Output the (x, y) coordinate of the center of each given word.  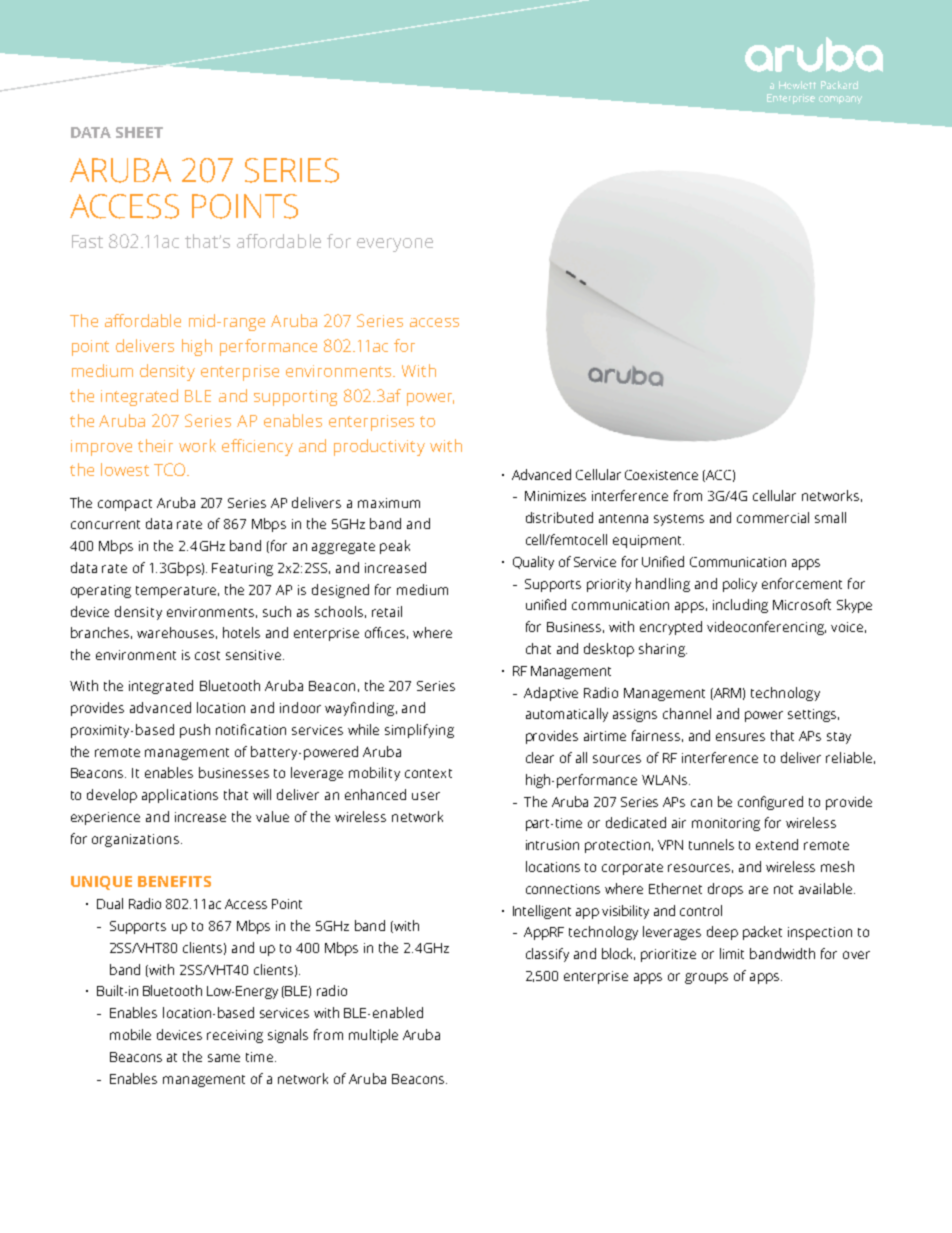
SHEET (139, 132)
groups (706, 978)
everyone (395, 245)
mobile (130, 1034)
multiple (373, 1036)
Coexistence (661, 475)
